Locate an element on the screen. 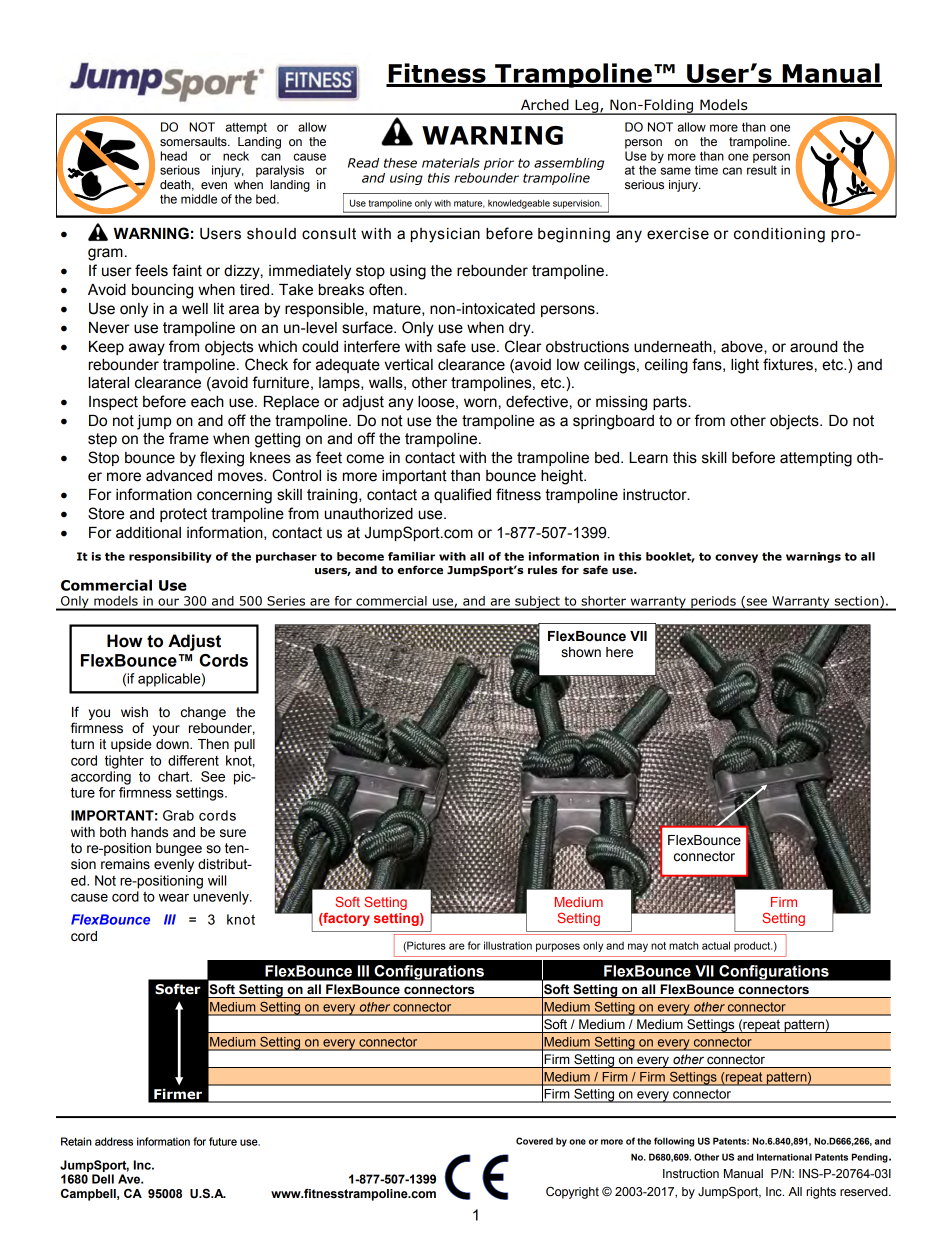 Image resolution: width=952 pixels, height=1233 pixels. shown is located at coordinates (581, 652).
